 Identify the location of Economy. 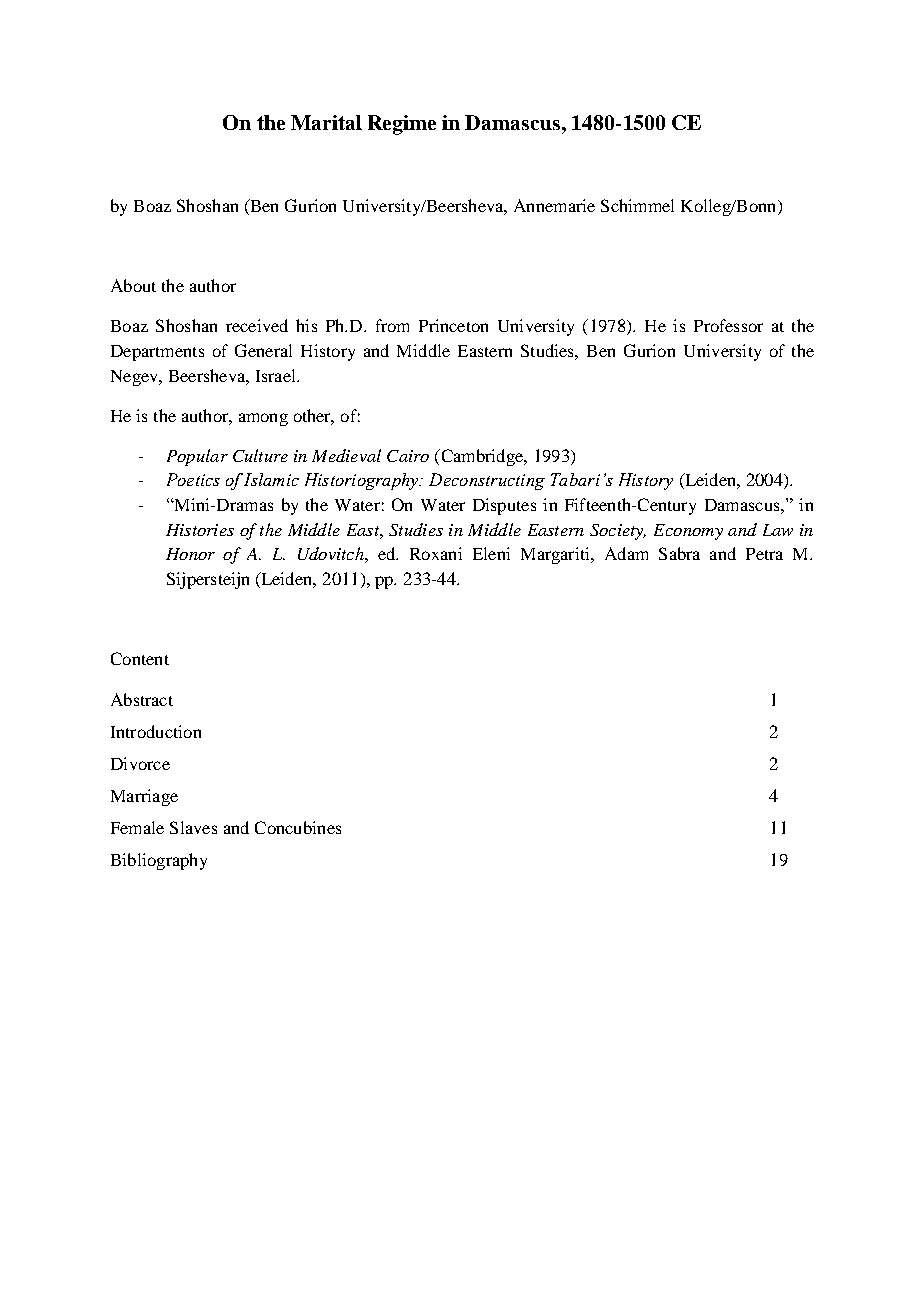
(688, 532).
